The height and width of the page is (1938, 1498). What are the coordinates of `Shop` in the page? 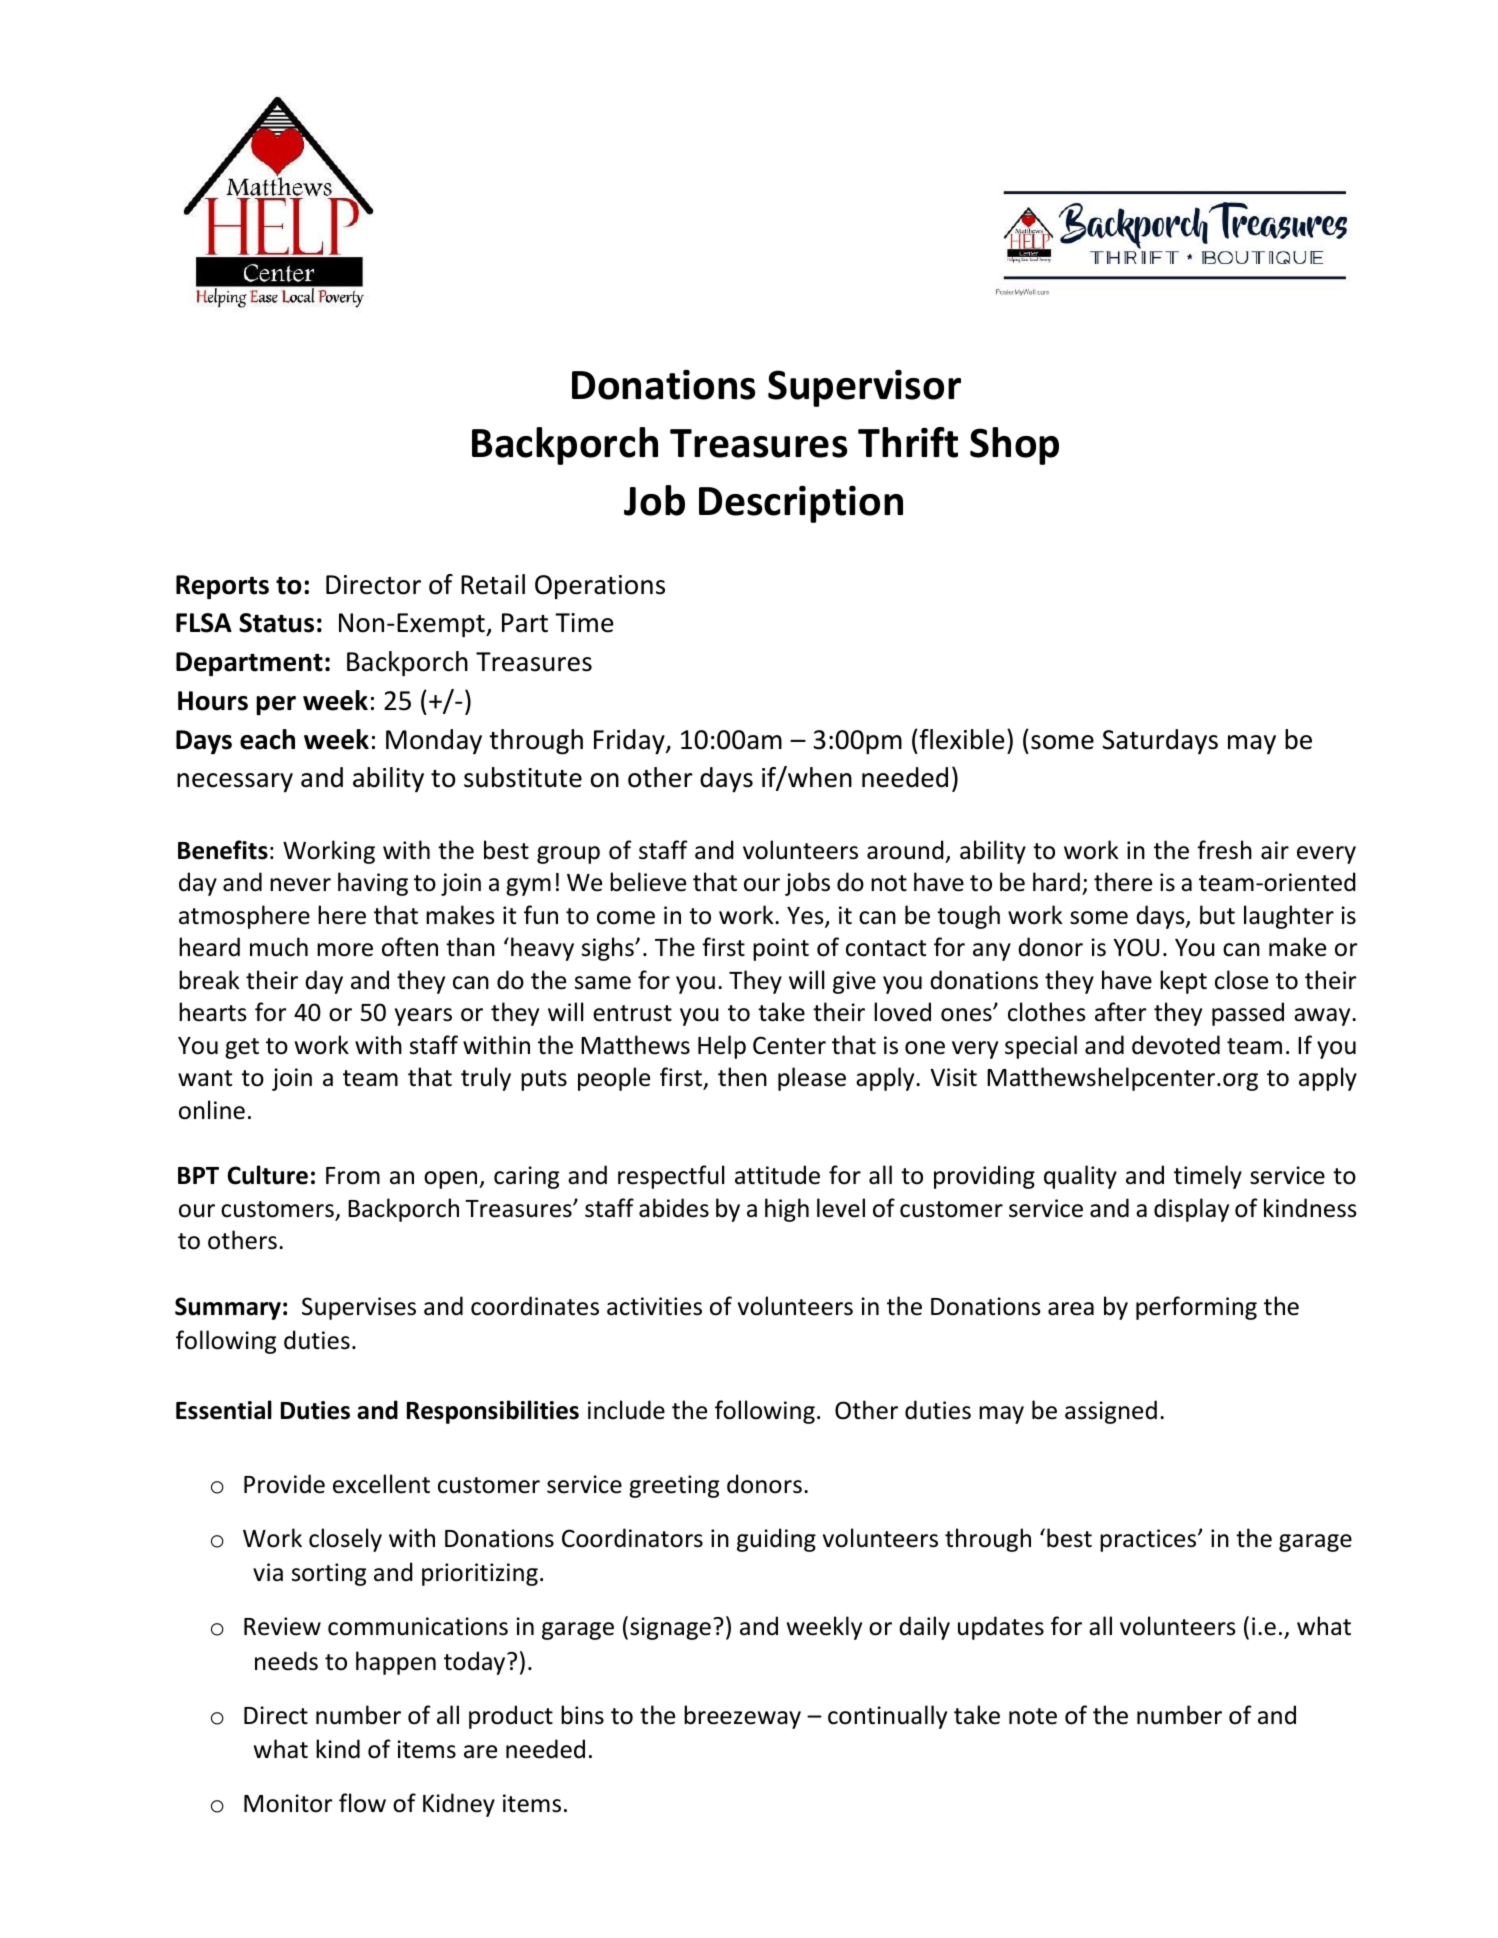 It's located at (1014, 446).
